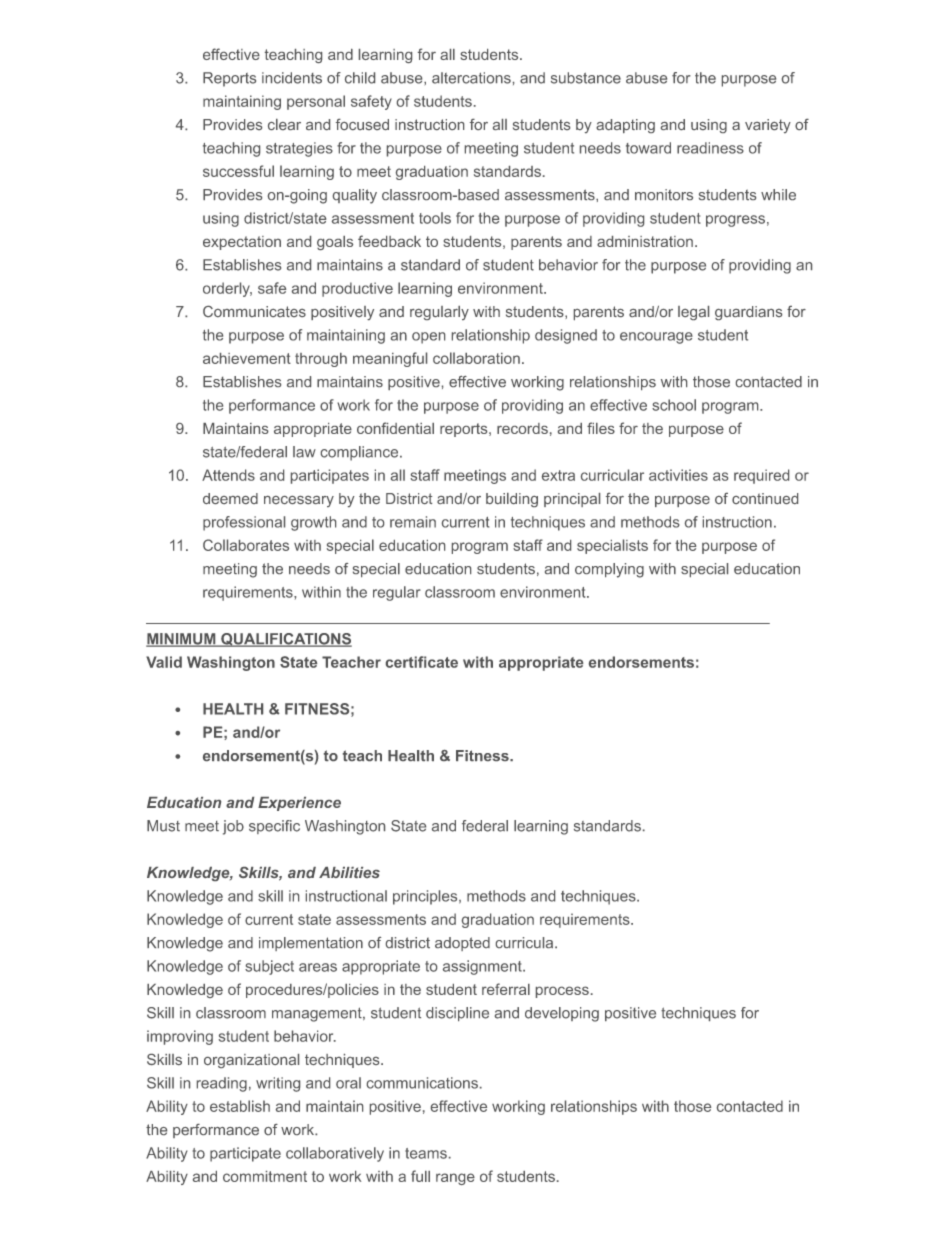 This page has width=952, height=1233. I want to click on process, so click(562, 992).
